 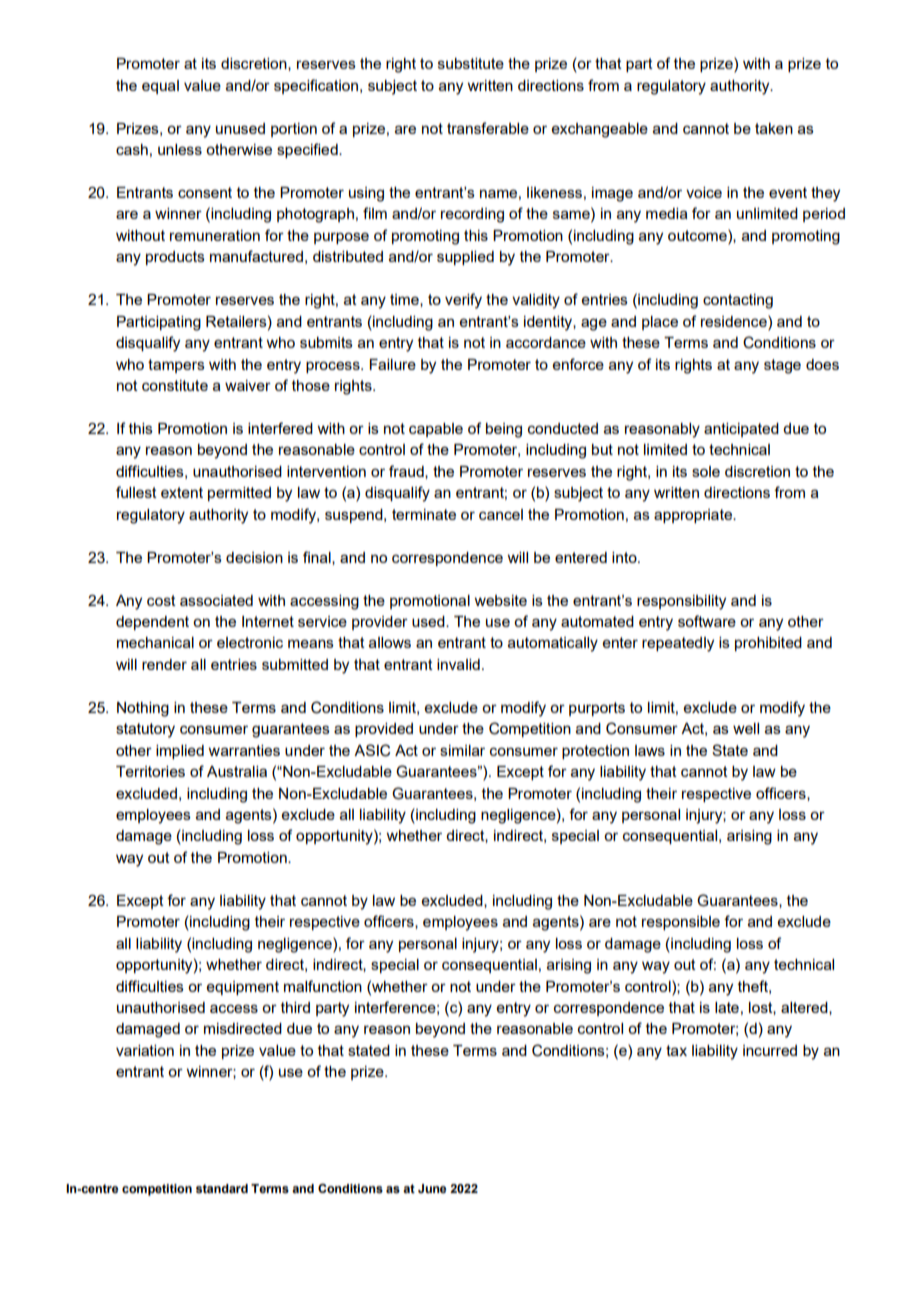 I want to click on tampers, so click(x=176, y=366).
